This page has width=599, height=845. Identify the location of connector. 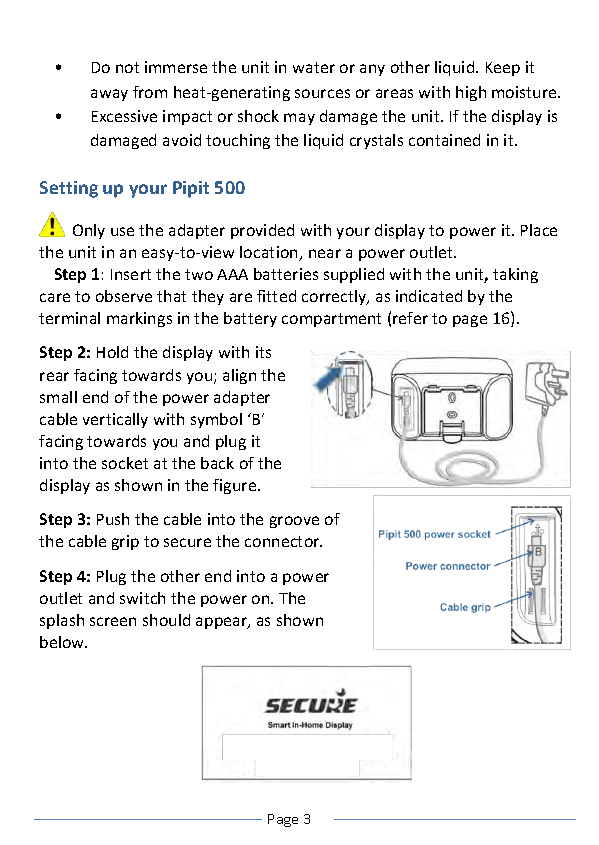
(283, 541).
